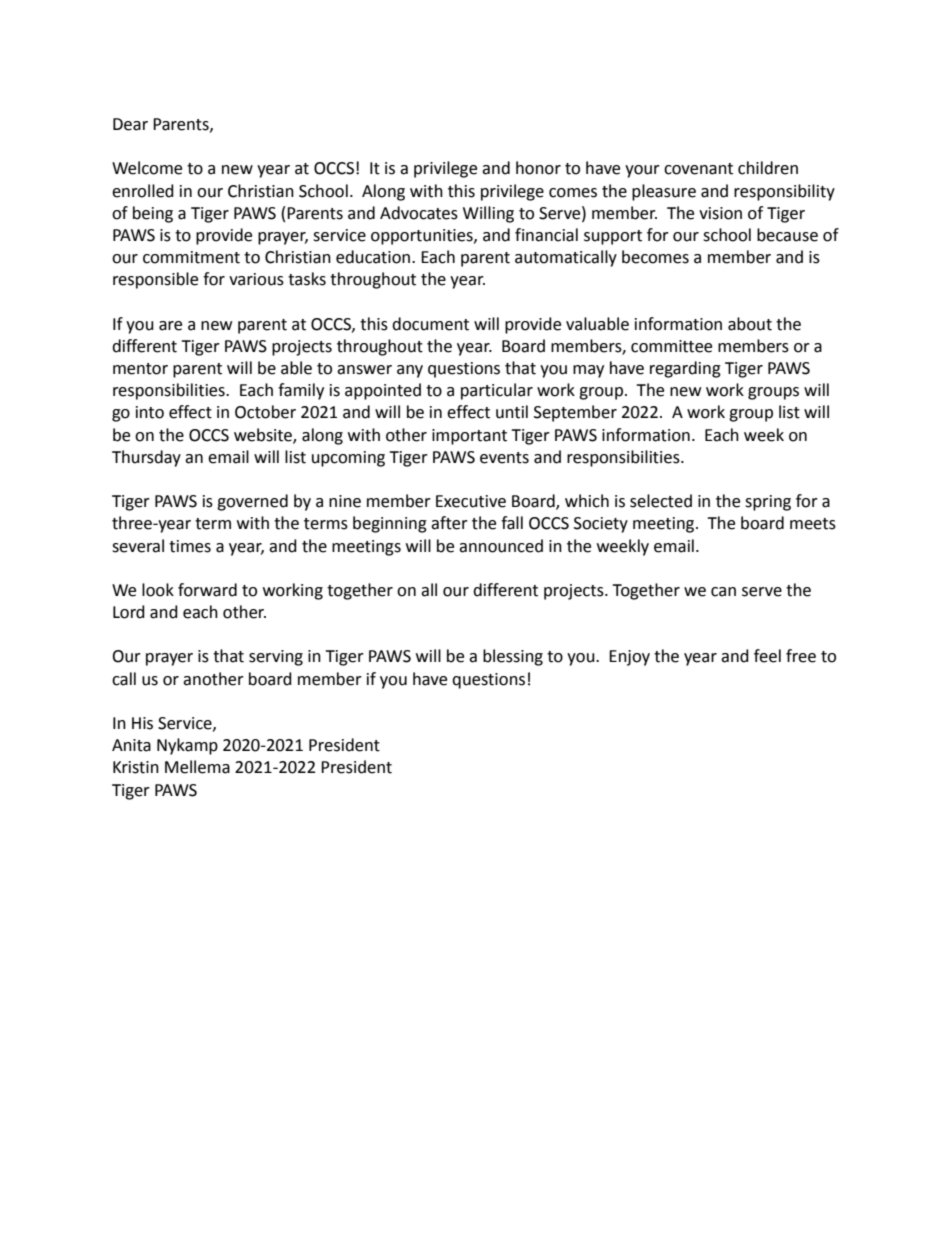 The height and width of the screenshot is (1233, 952). Describe the element at coordinates (768, 503) in the screenshot. I see `spring` at that location.
